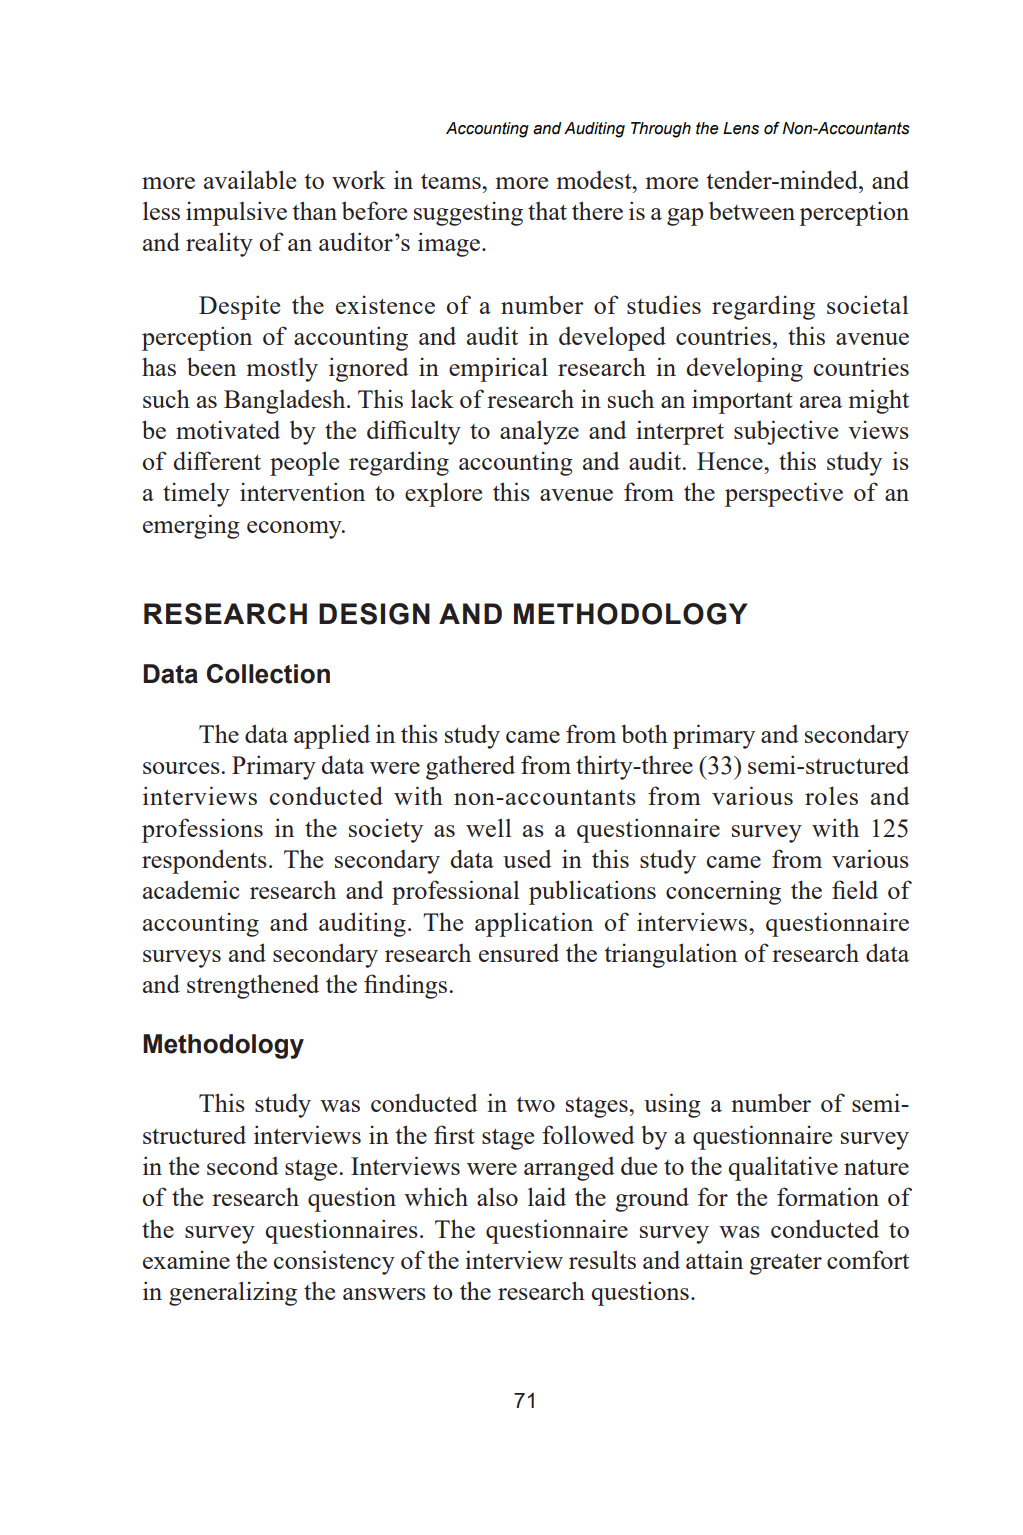  What do you see at coordinates (233, 1293) in the image?
I see `generalizing` at bounding box center [233, 1293].
